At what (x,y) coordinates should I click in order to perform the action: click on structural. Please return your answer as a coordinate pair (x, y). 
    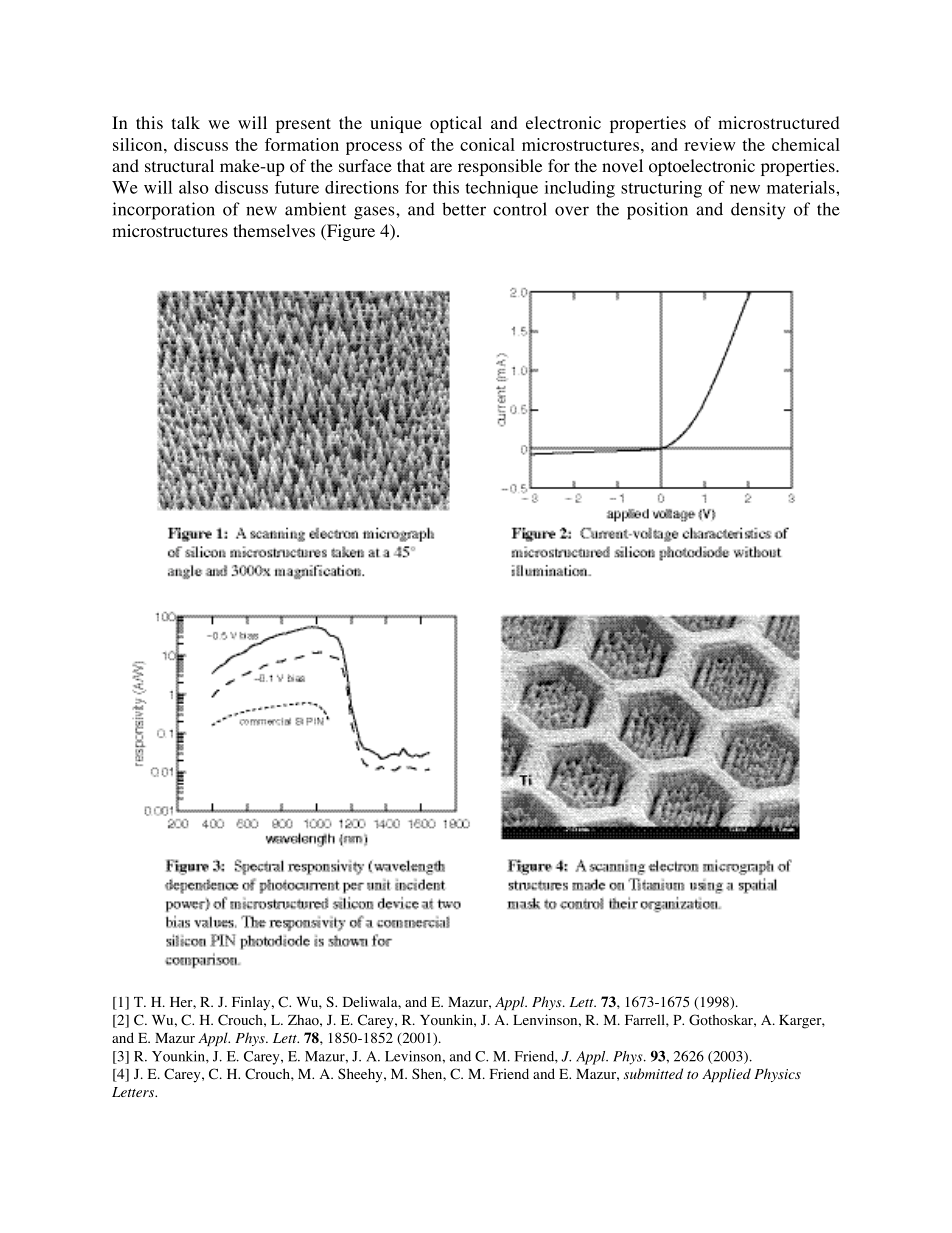
    Looking at the image, I should click on (179, 165).
